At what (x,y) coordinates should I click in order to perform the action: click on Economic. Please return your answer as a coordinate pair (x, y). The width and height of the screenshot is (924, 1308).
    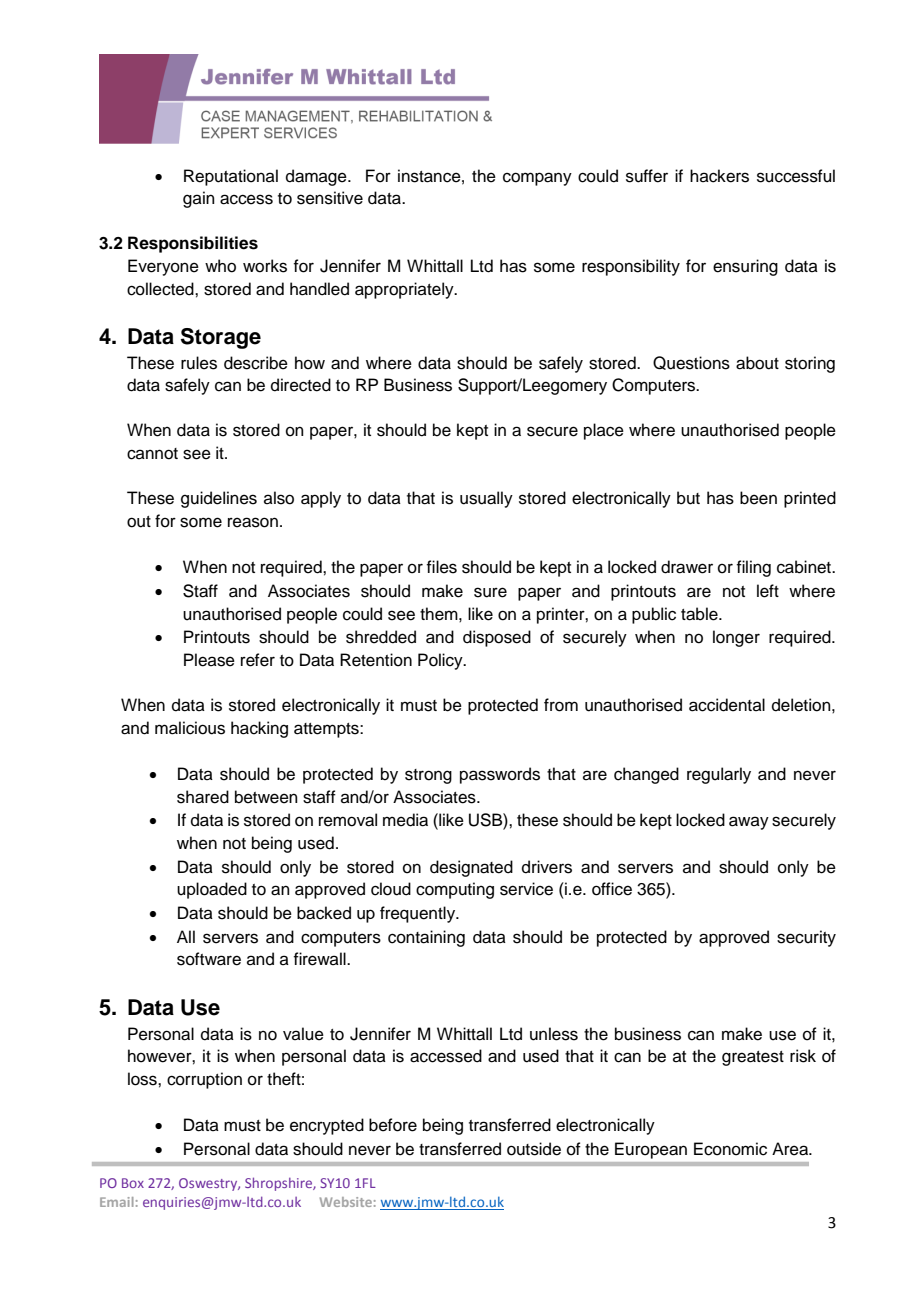
    Looking at the image, I should click on (730, 1149).
